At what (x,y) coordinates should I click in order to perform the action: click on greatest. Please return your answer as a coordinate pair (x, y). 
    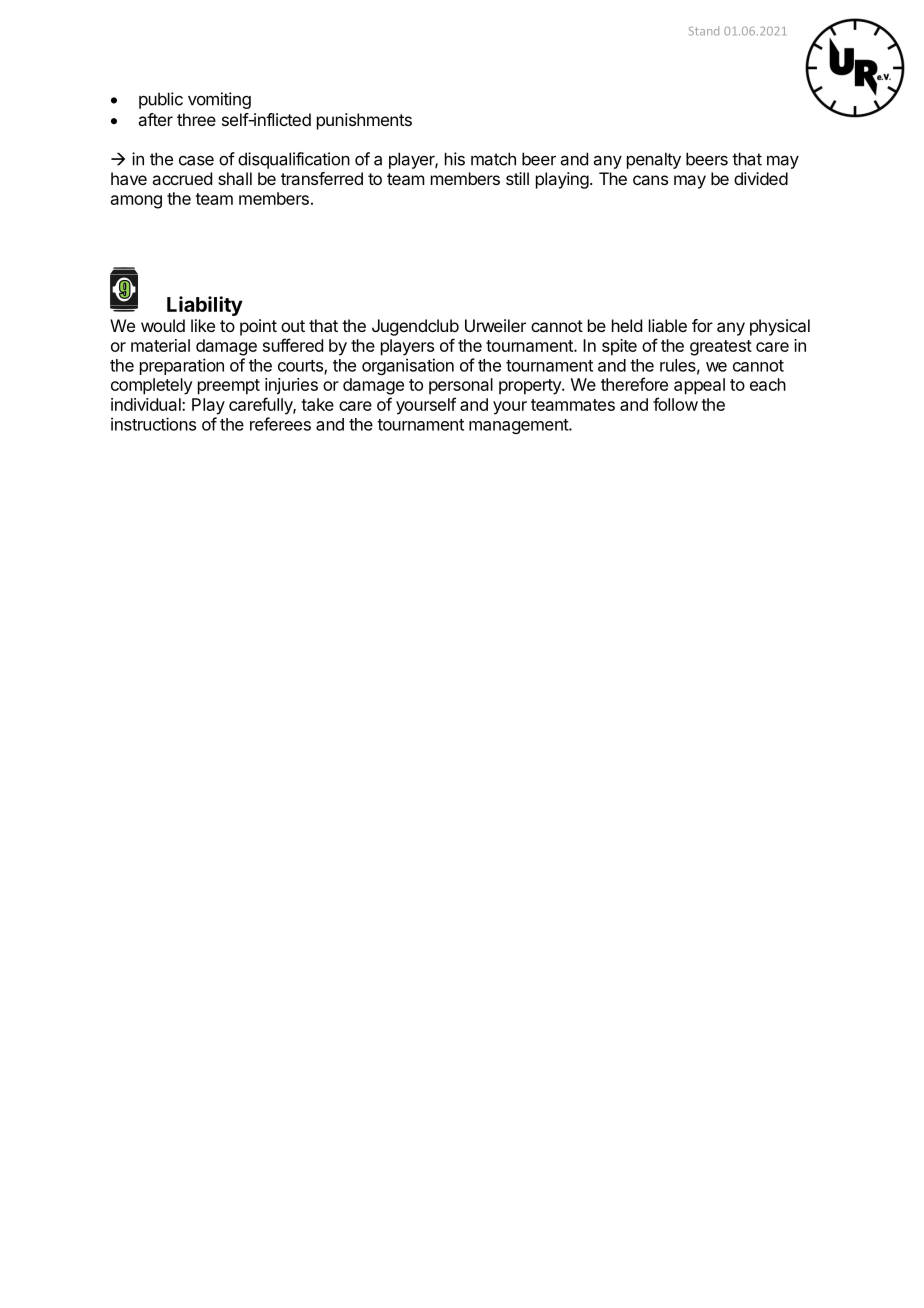
    Looking at the image, I should click on (721, 348).
